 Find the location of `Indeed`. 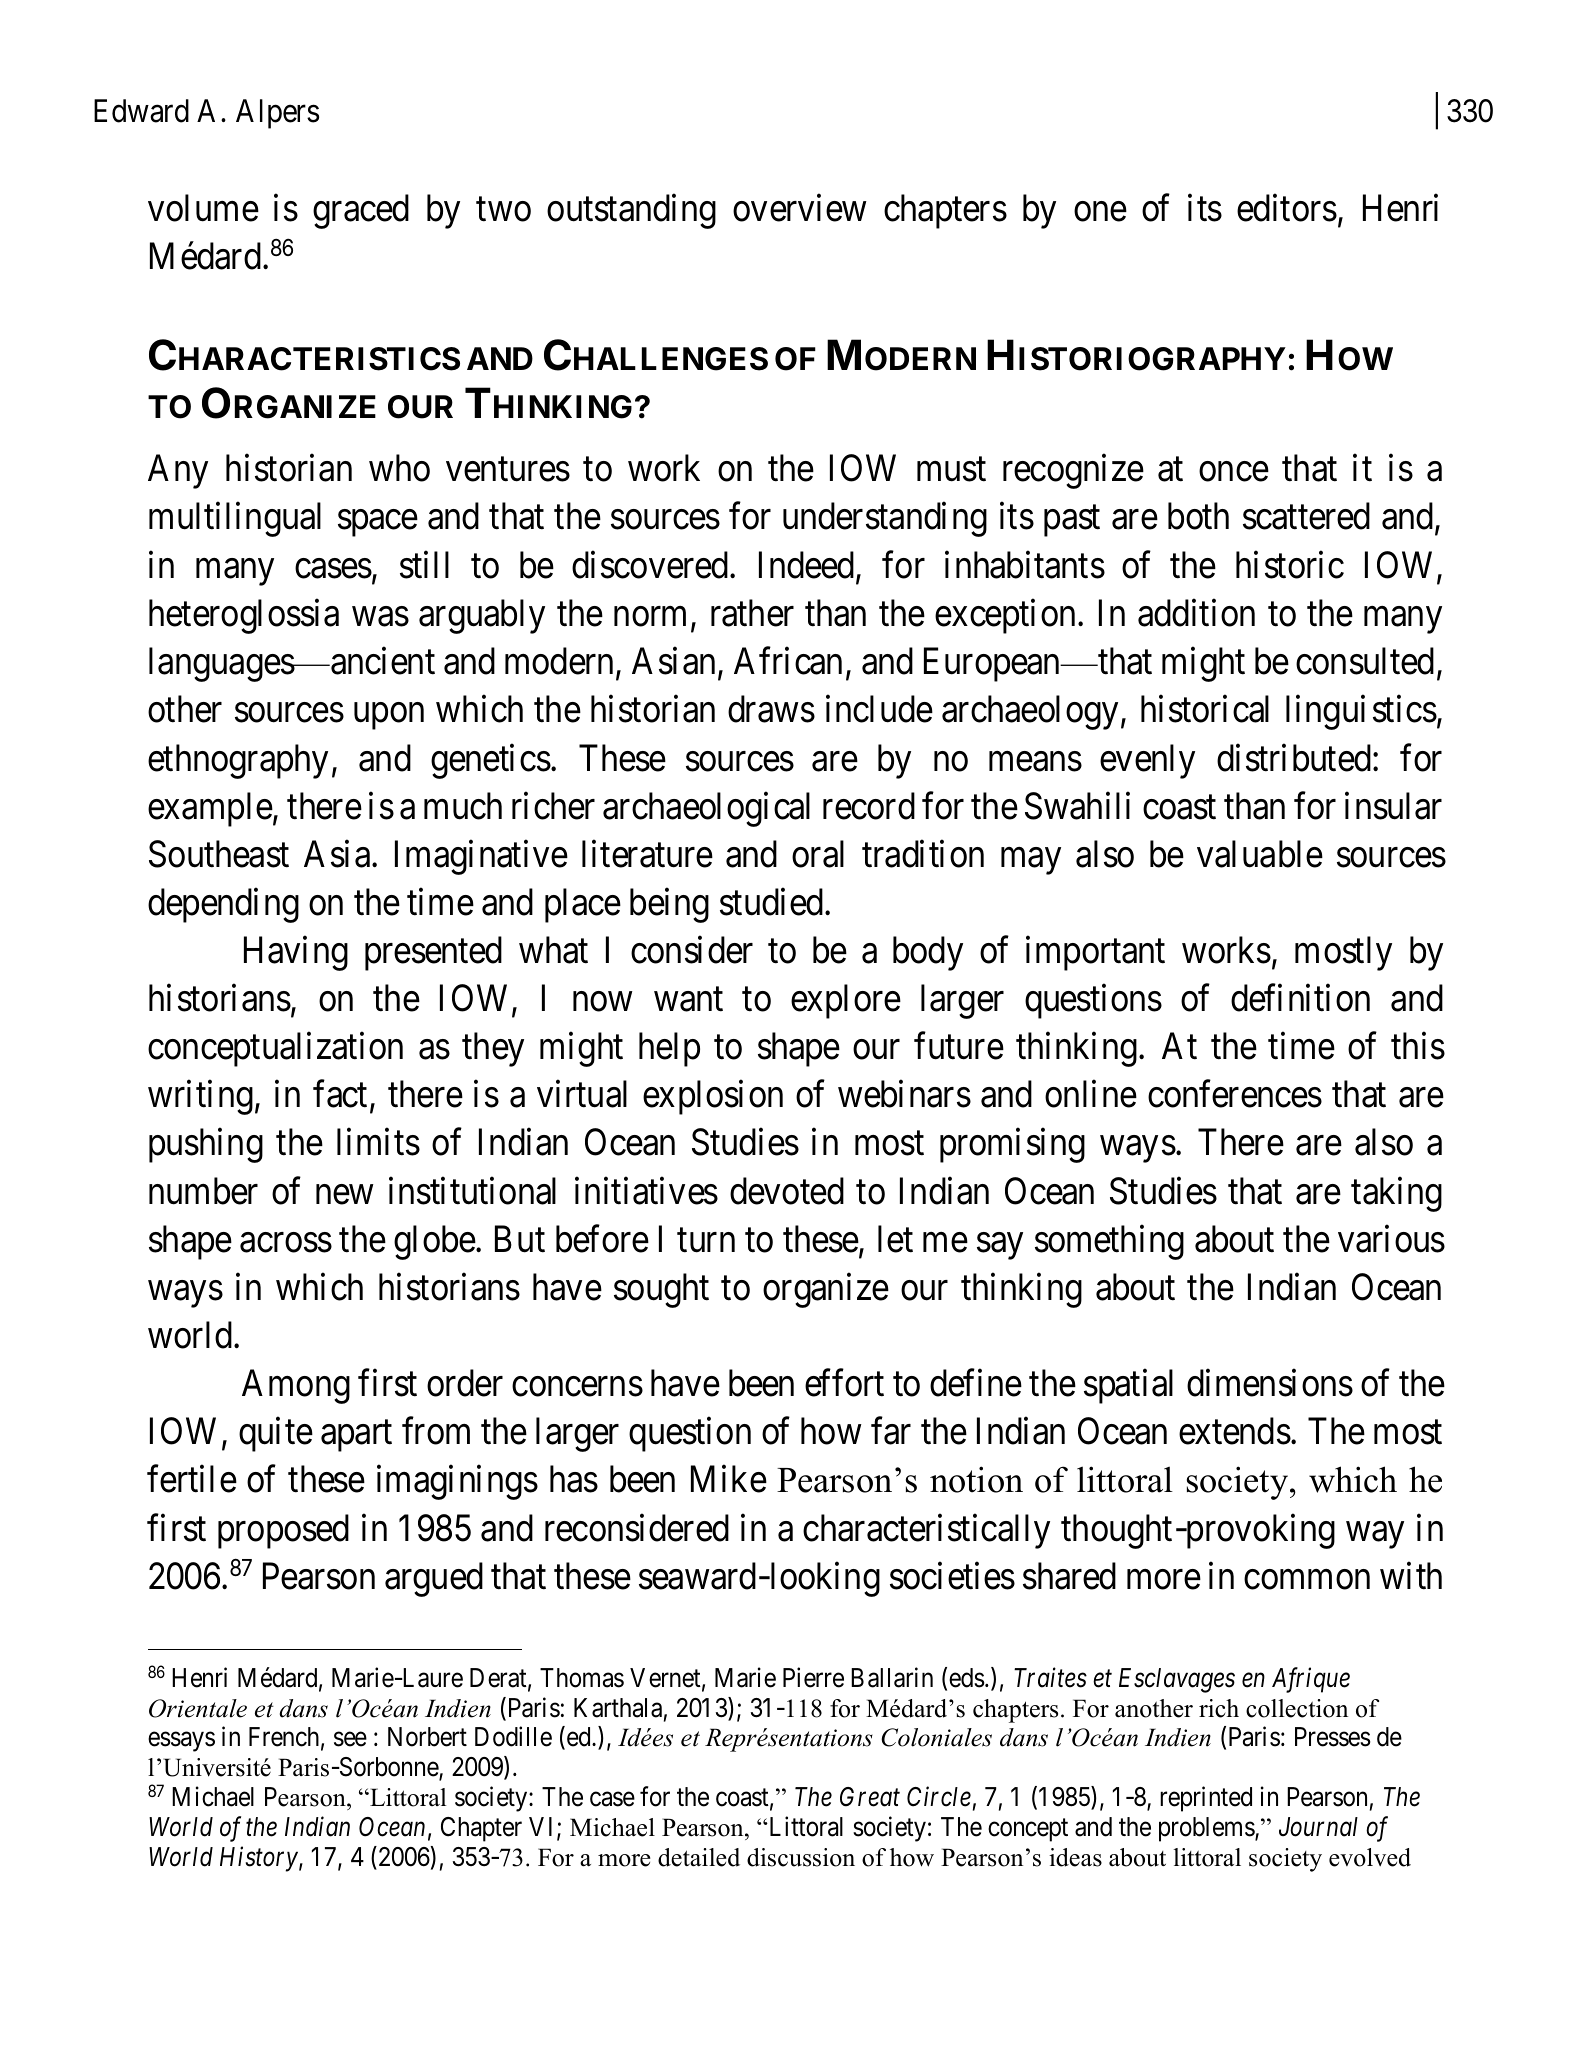

Indeed is located at coordinates (808, 566).
